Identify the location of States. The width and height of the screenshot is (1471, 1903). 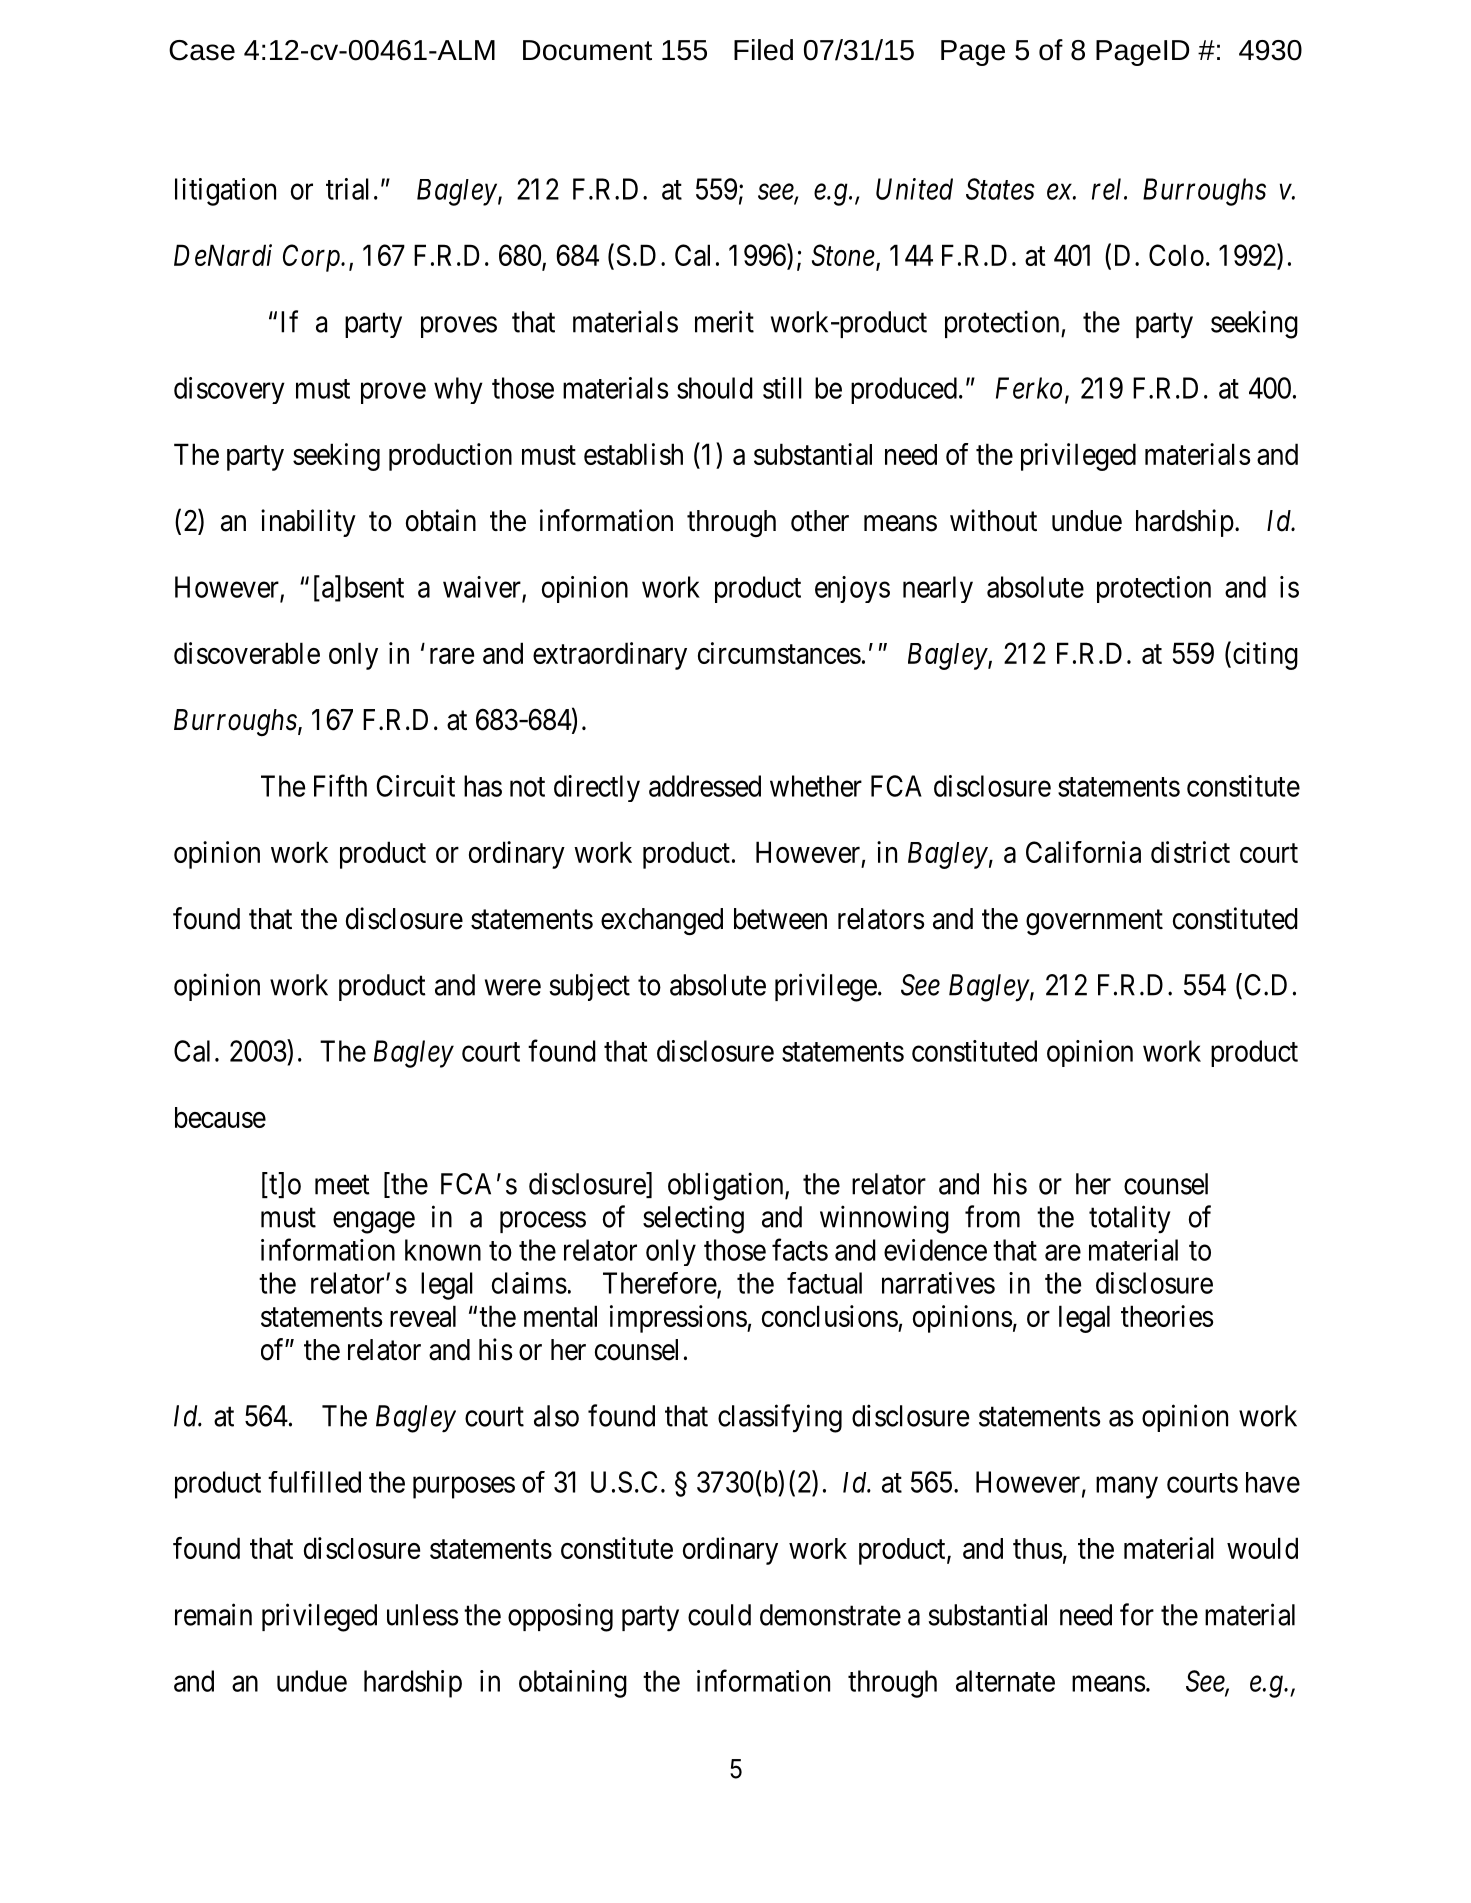
(1000, 189).
